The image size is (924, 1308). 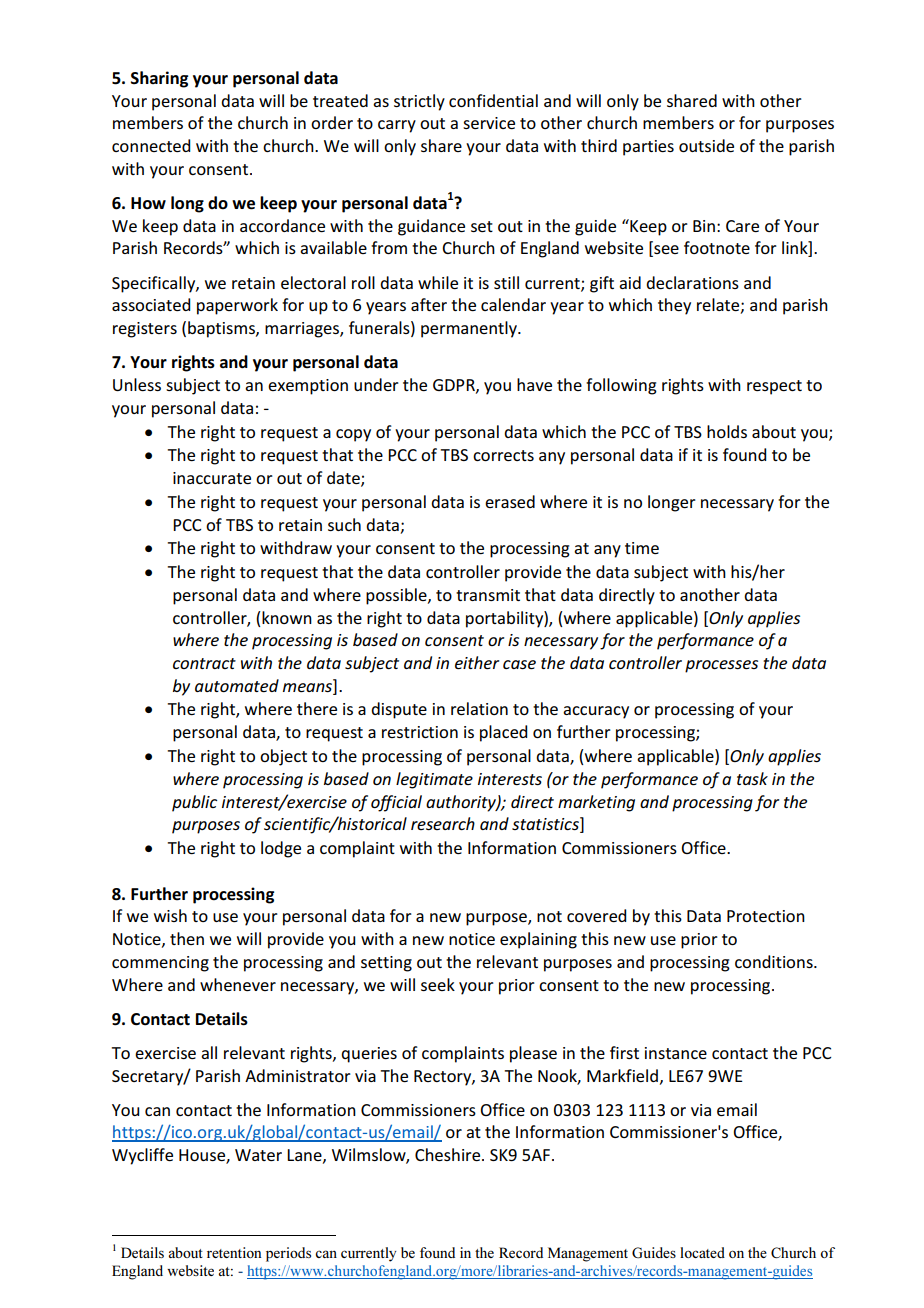 I want to click on Protection, so click(x=766, y=916).
